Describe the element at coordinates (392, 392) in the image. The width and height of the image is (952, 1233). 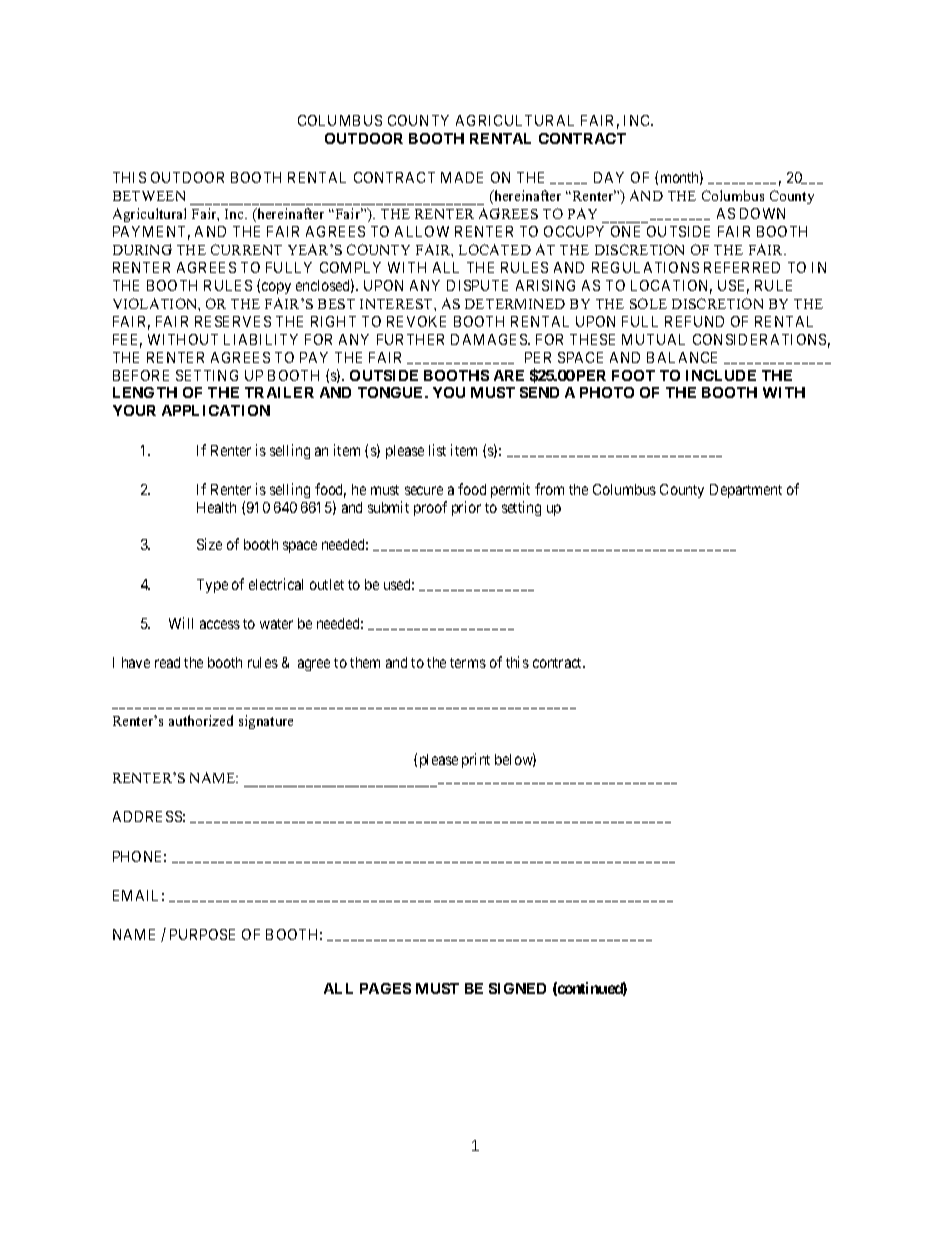
I see `TONGUE` at that location.
